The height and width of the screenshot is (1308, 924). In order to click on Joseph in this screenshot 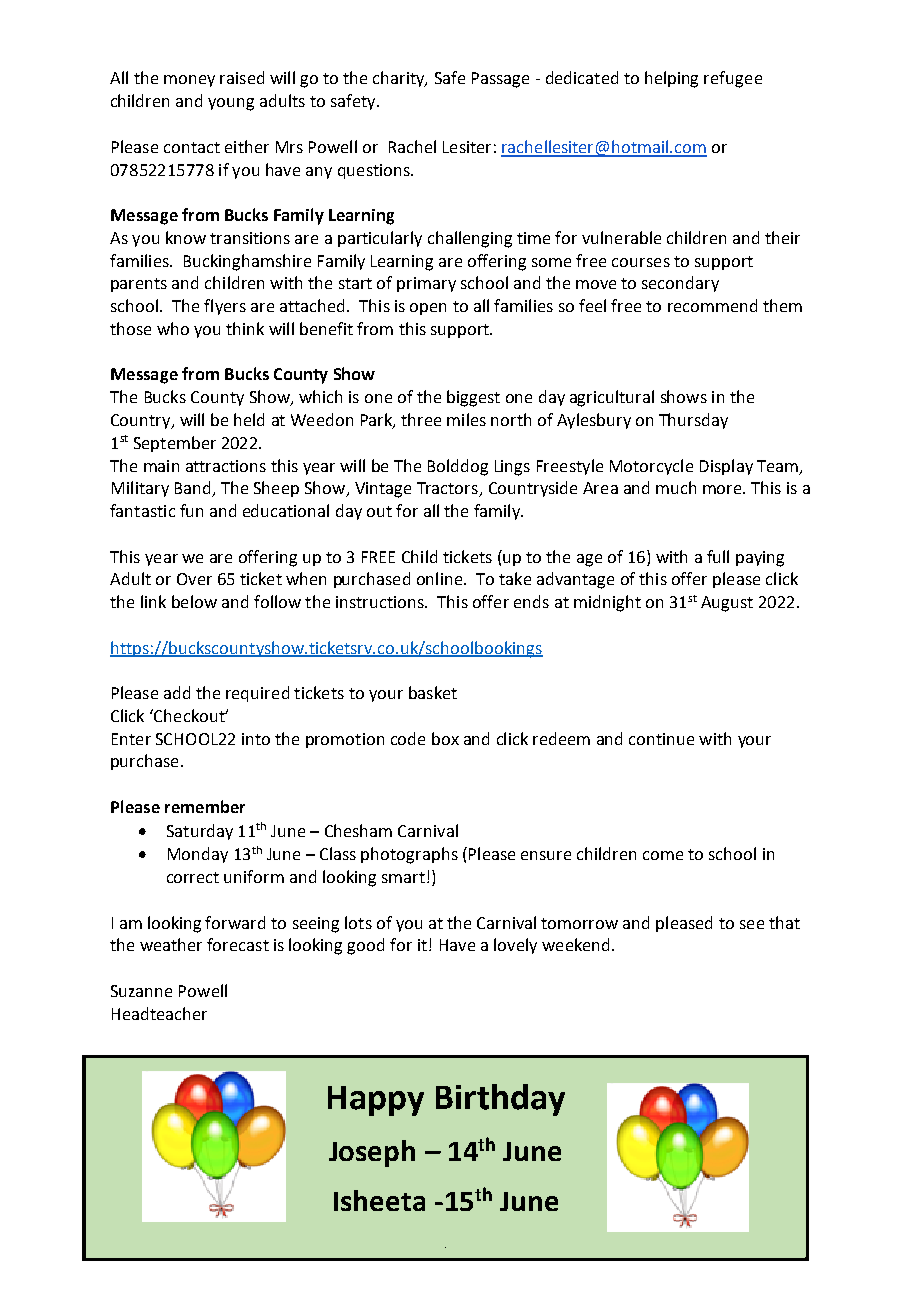, I will do `click(372, 1153)`.
